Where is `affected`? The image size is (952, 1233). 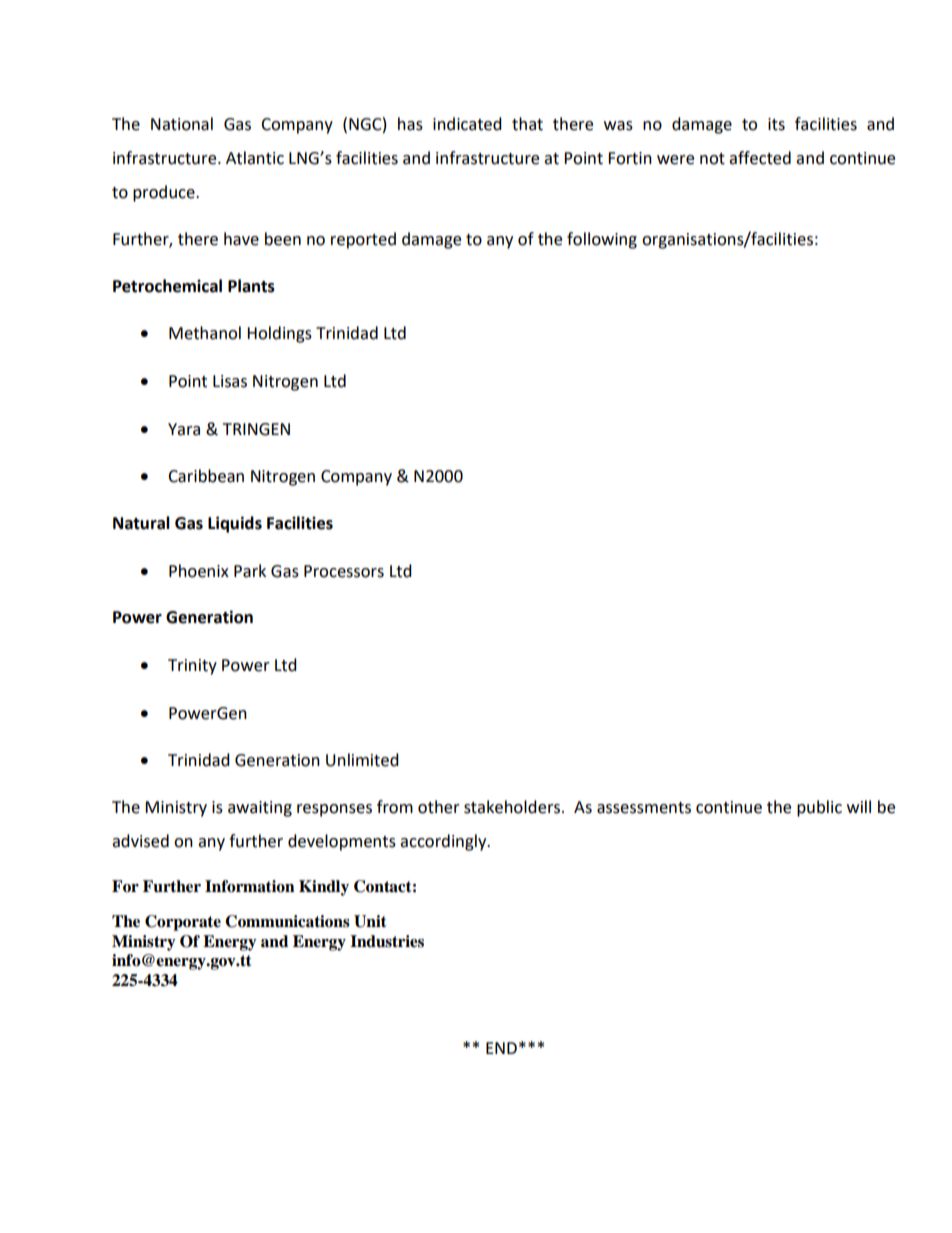 affected is located at coordinates (760, 158).
